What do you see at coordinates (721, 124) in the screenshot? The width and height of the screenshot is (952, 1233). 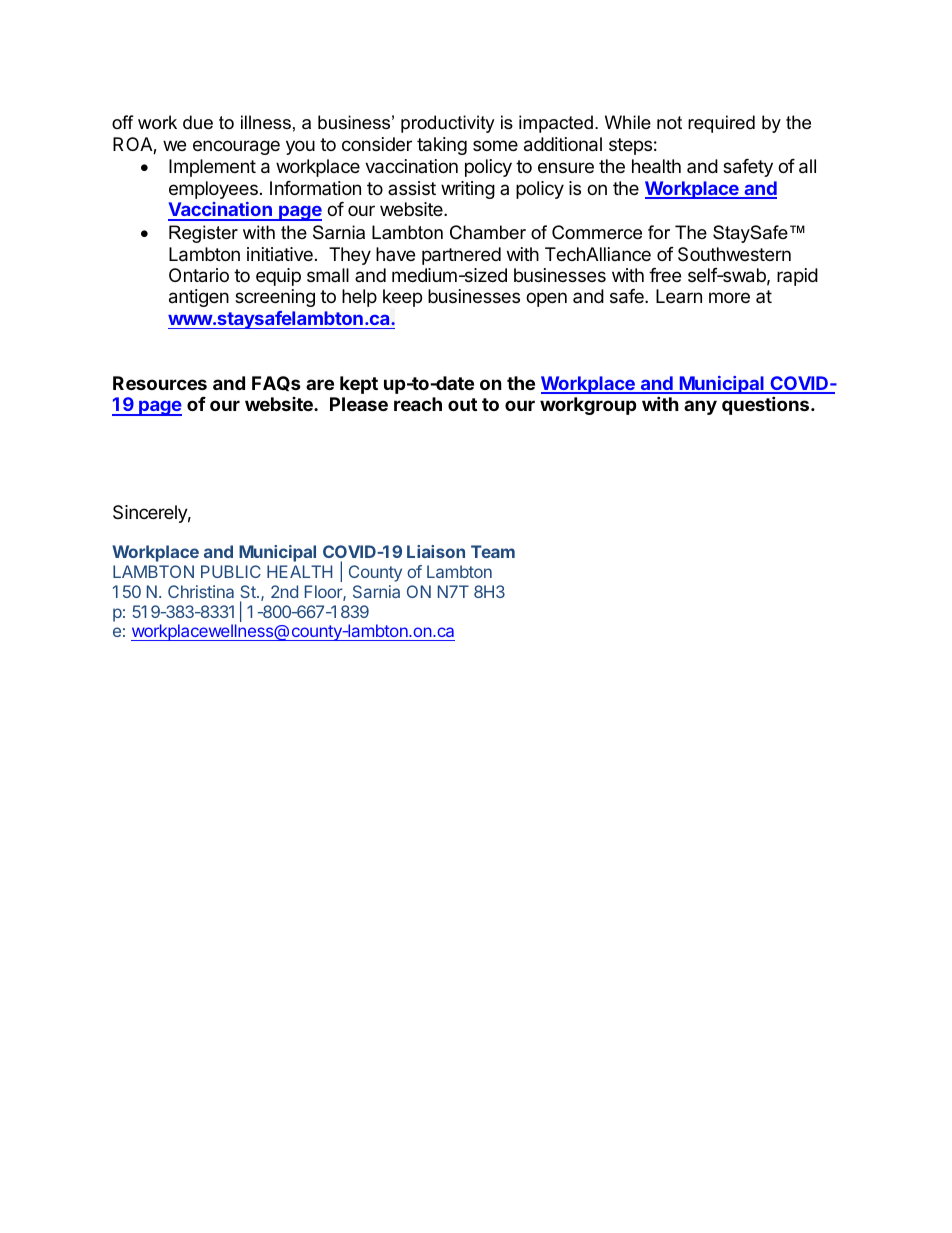 I see `required` at bounding box center [721, 124].
